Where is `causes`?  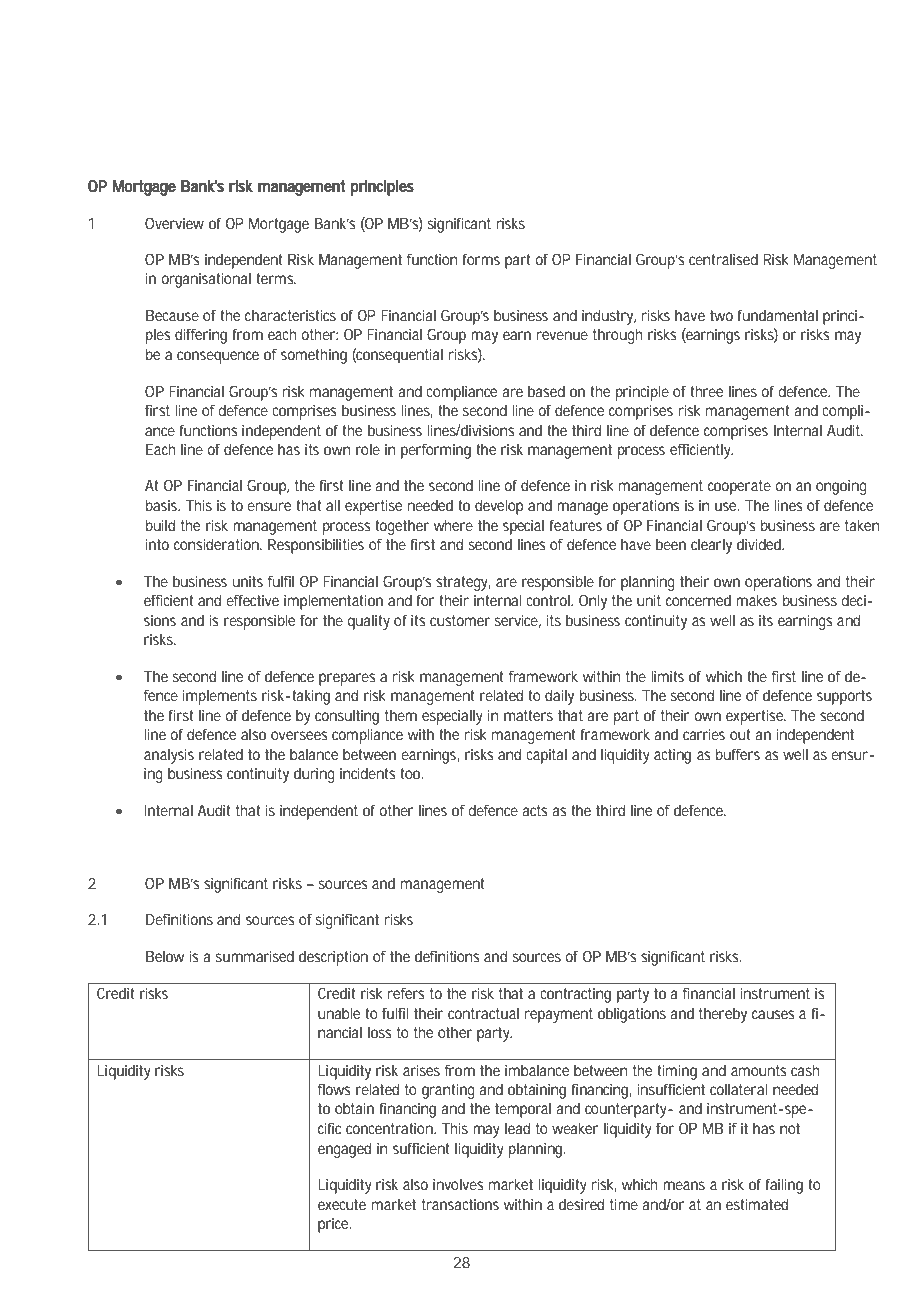 causes is located at coordinates (773, 1014).
